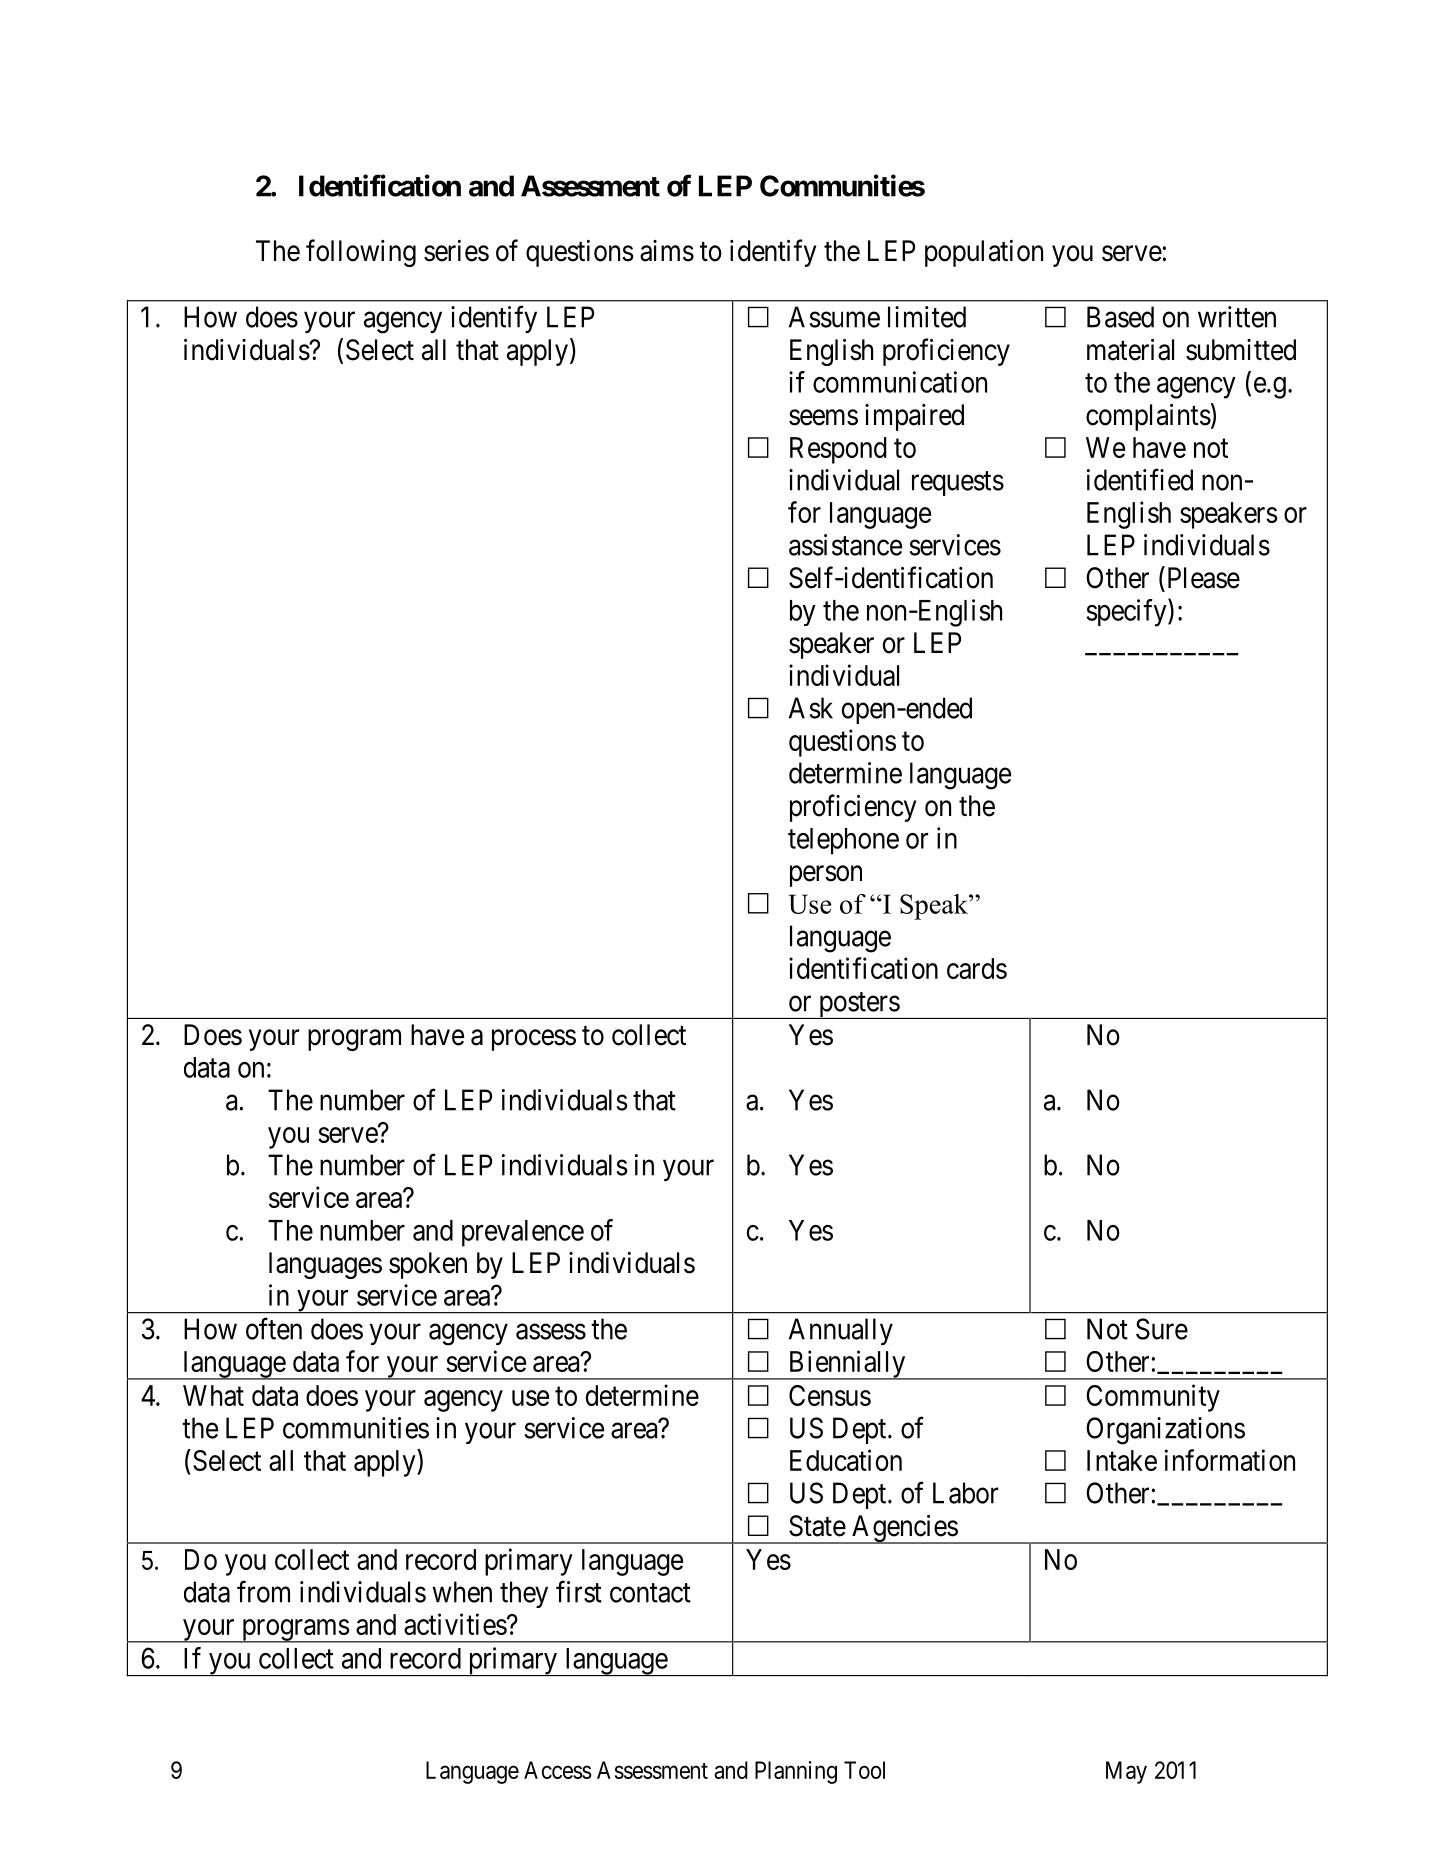 The width and height of the document is (1444, 1869). What do you see at coordinates (263, 1591) in the document?
I see `from` at bounding box center [263, 1591].
